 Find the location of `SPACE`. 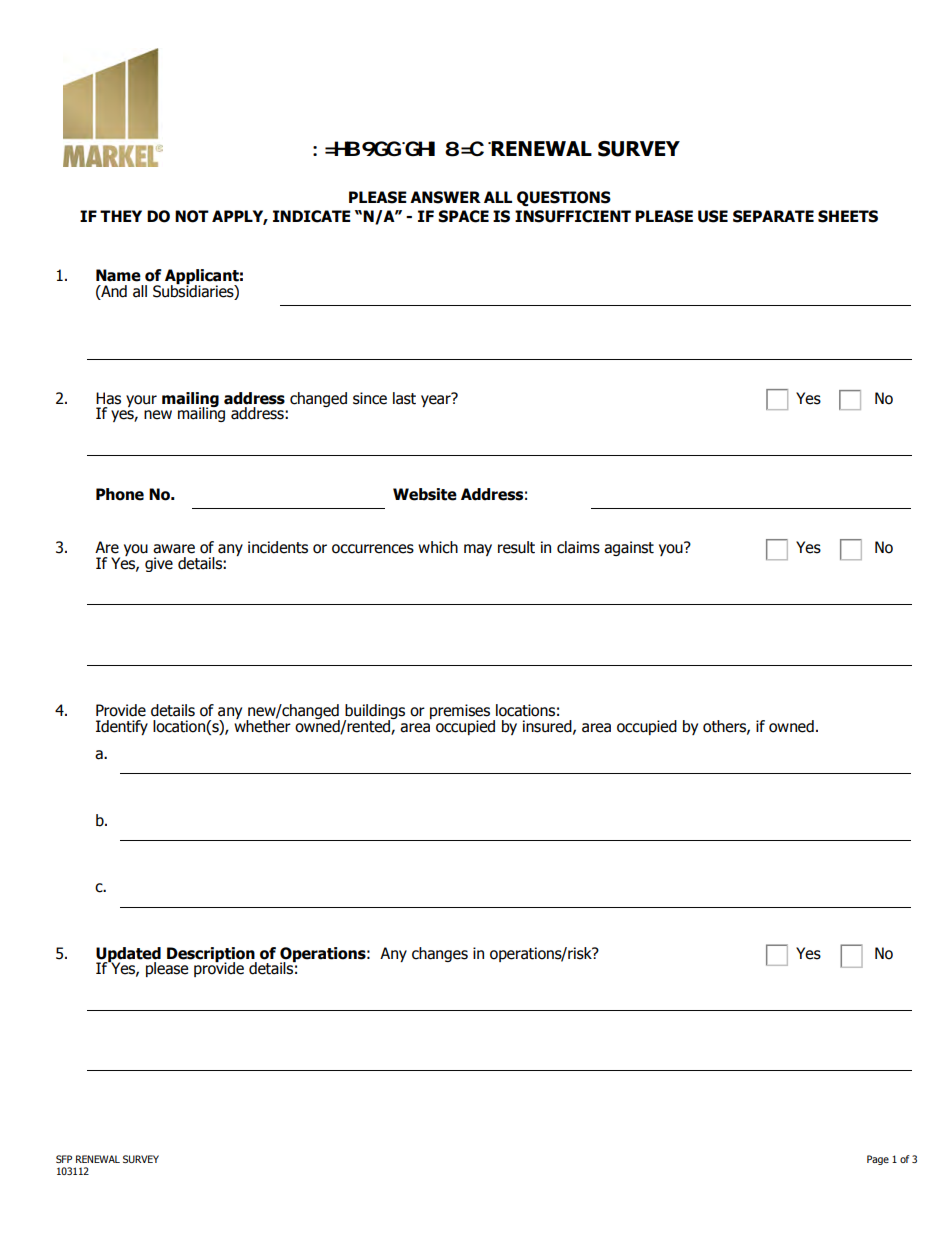

SPACE is located at coordinates (463, 216).
